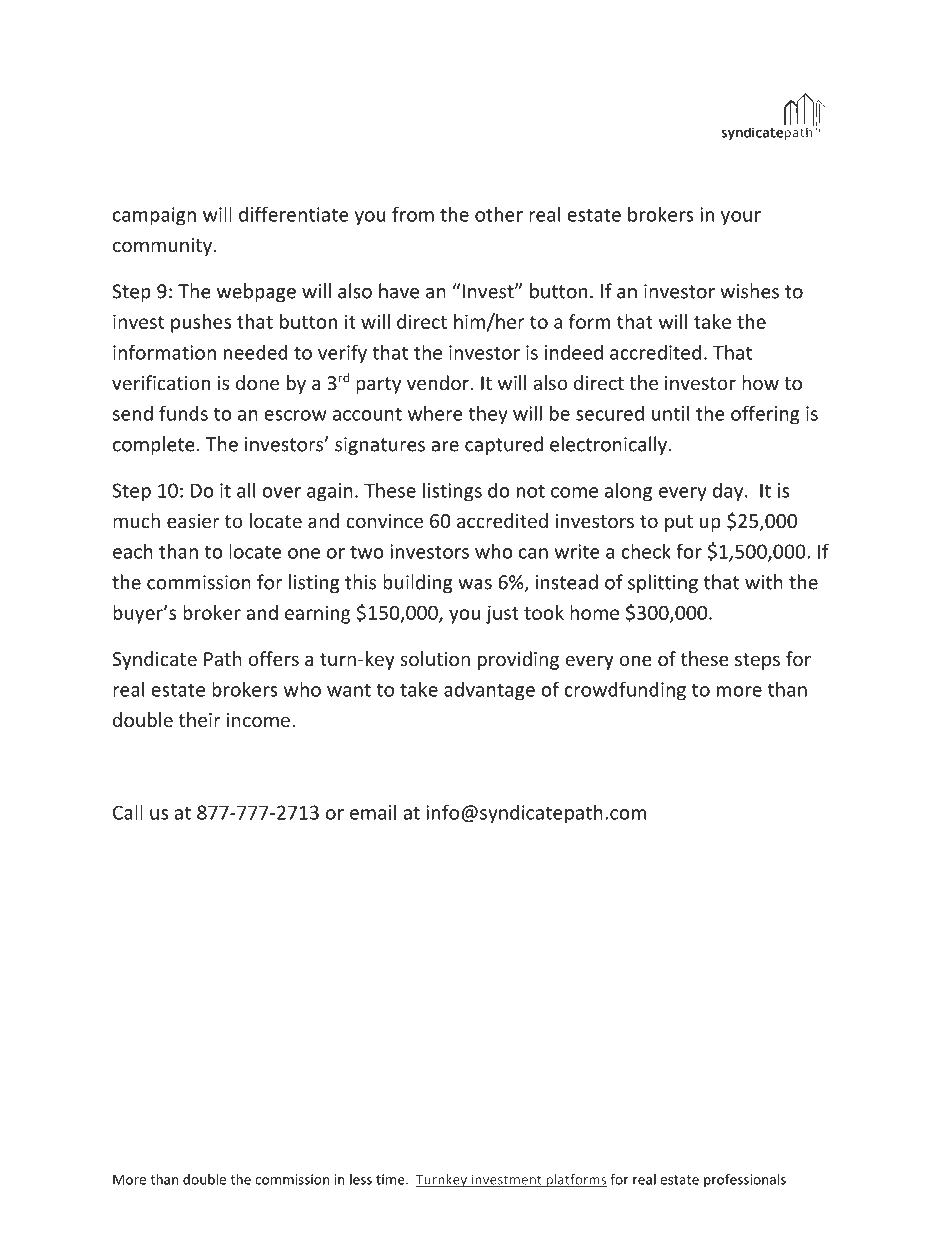 This page has height=1233, width=952. I want to click on time, so click(391, 1179).
